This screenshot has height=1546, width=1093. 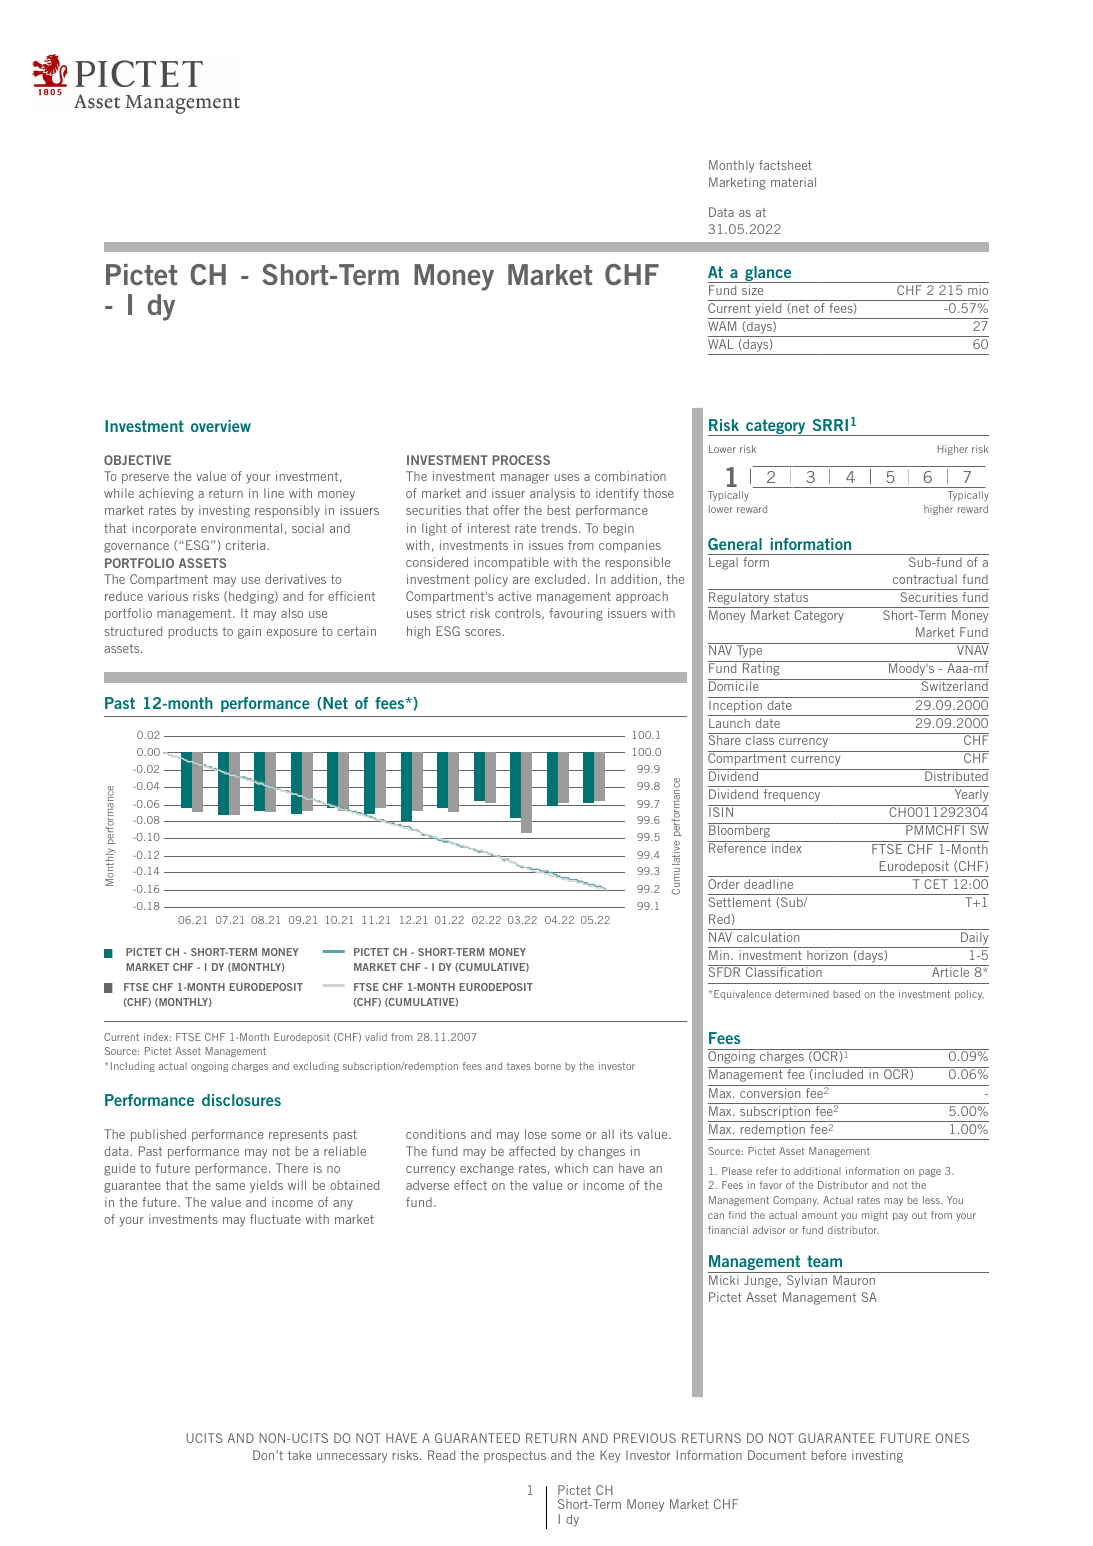 I want to click on Switzerland, so click(x=955, y=686).
